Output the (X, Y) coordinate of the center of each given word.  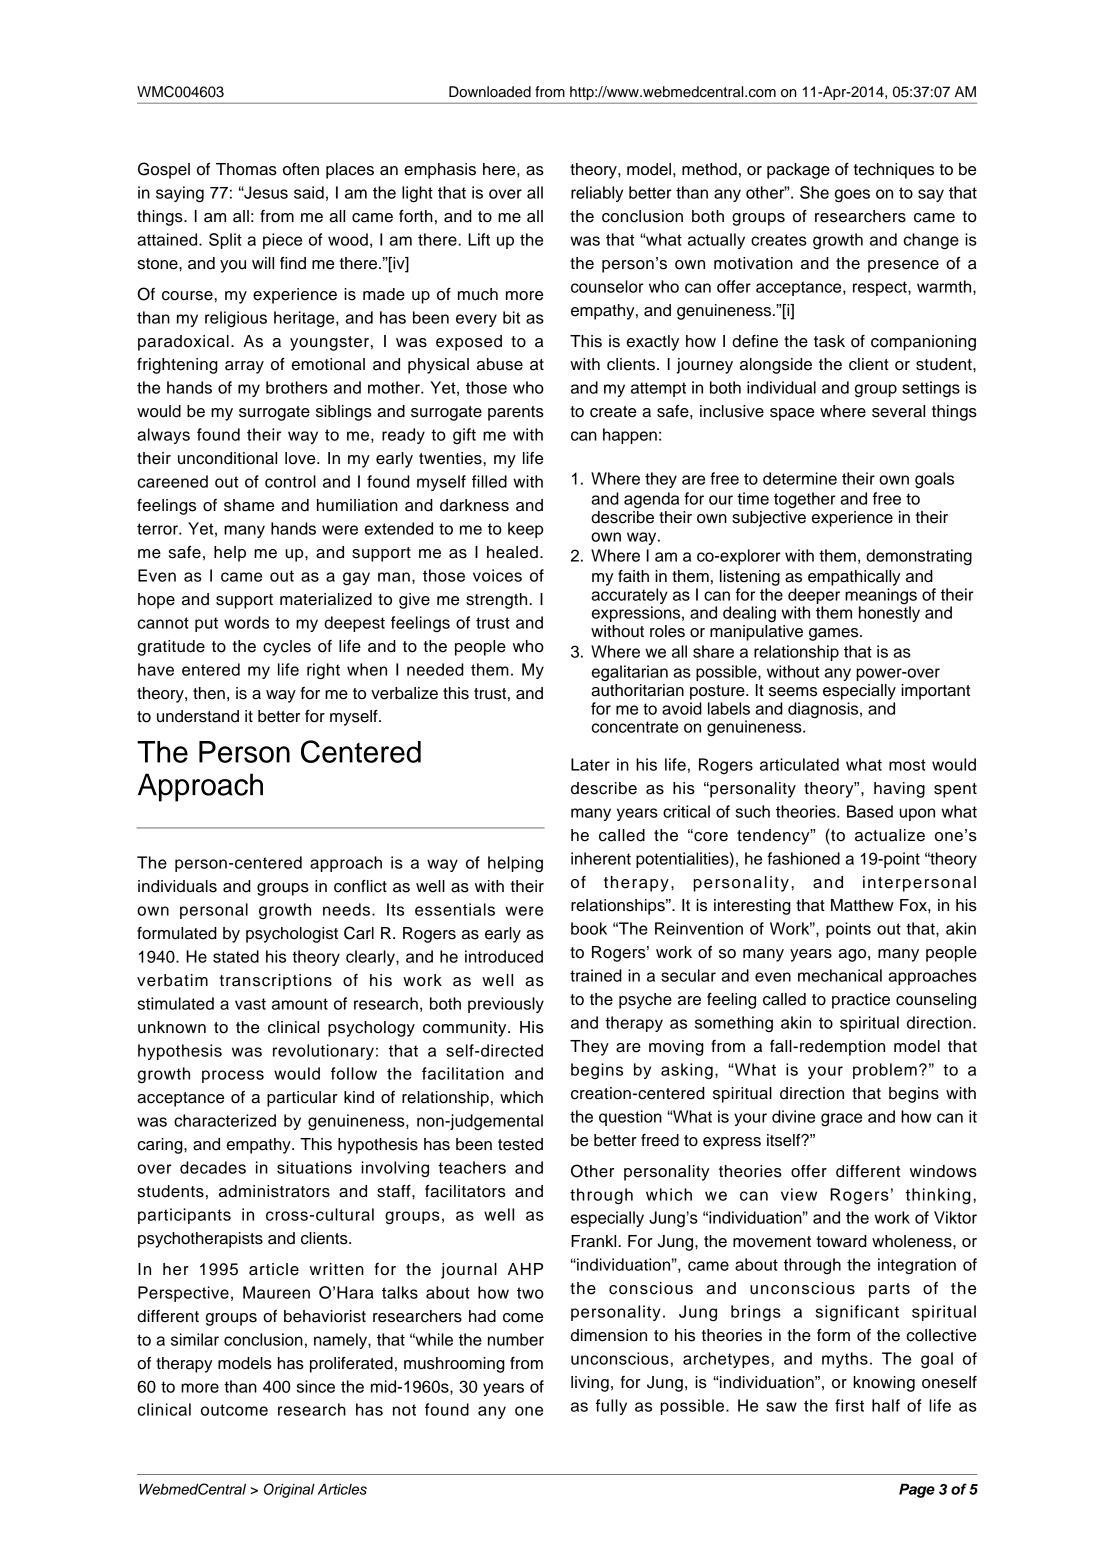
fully (611, 1407)
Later (590, 764)
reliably (597, 194)
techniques (894, 171)
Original (289, 1490)
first (849, 1405)
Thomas (246, 169)
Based (870, 811)
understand (198, 716)
